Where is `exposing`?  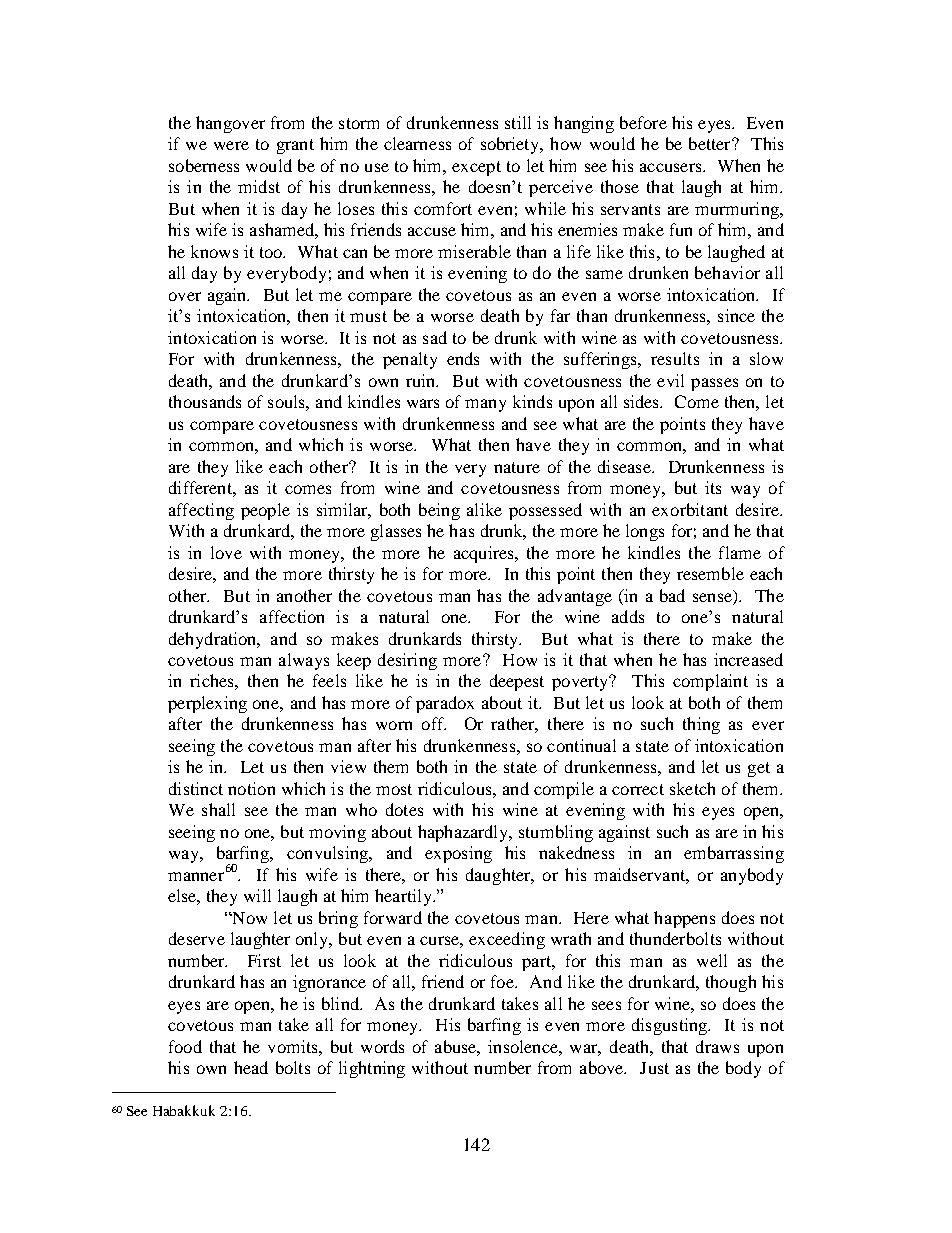
exposing is located at coordinates (458, 854).
